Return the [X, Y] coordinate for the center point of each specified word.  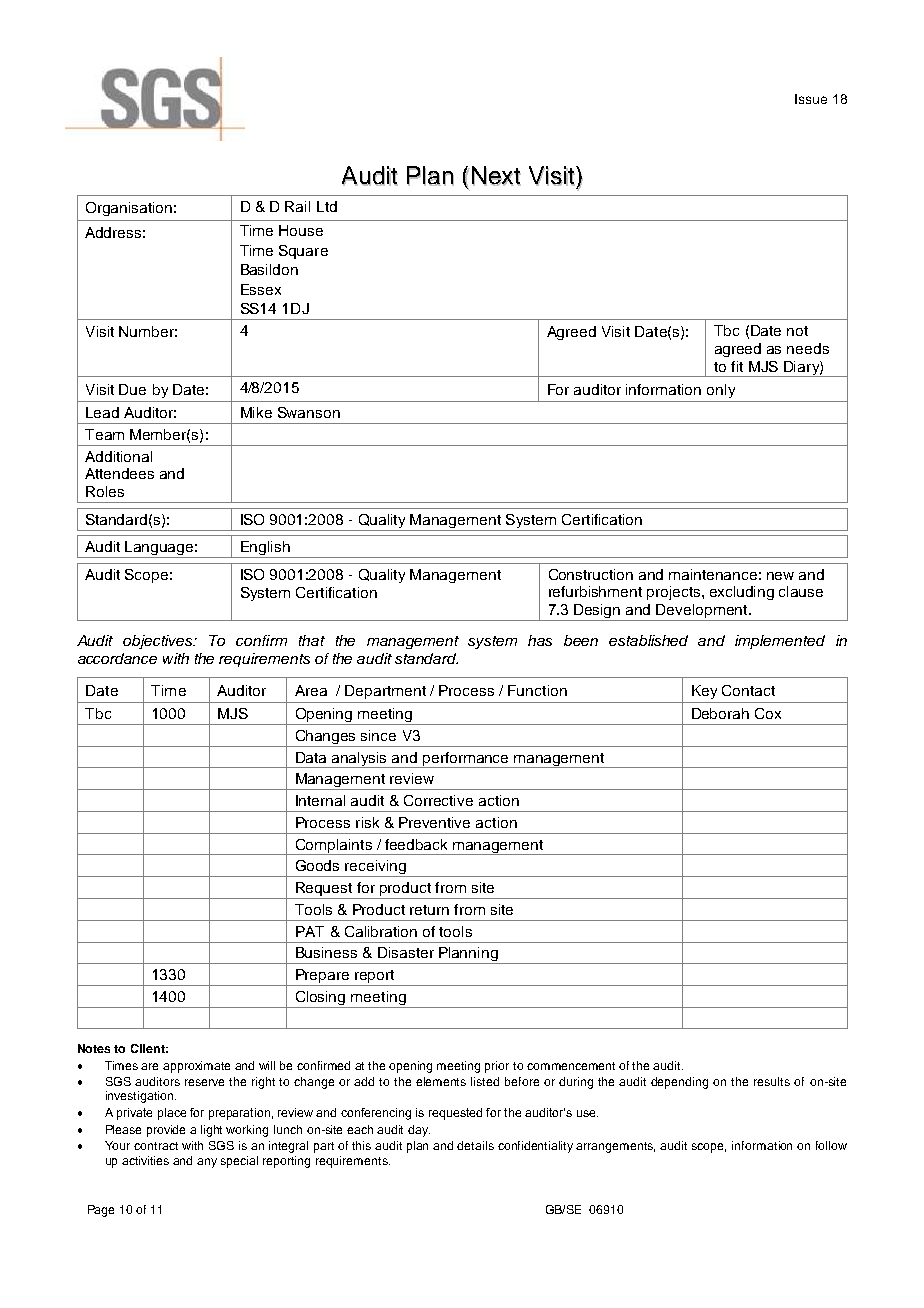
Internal [320, 800]
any [207, 1163]
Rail [297, 206]
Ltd [327, 206]
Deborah [720, 713]
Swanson [309, 412]
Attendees [119, 473]
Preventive [434, 822]
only [721, 391]
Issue [811, 99]
